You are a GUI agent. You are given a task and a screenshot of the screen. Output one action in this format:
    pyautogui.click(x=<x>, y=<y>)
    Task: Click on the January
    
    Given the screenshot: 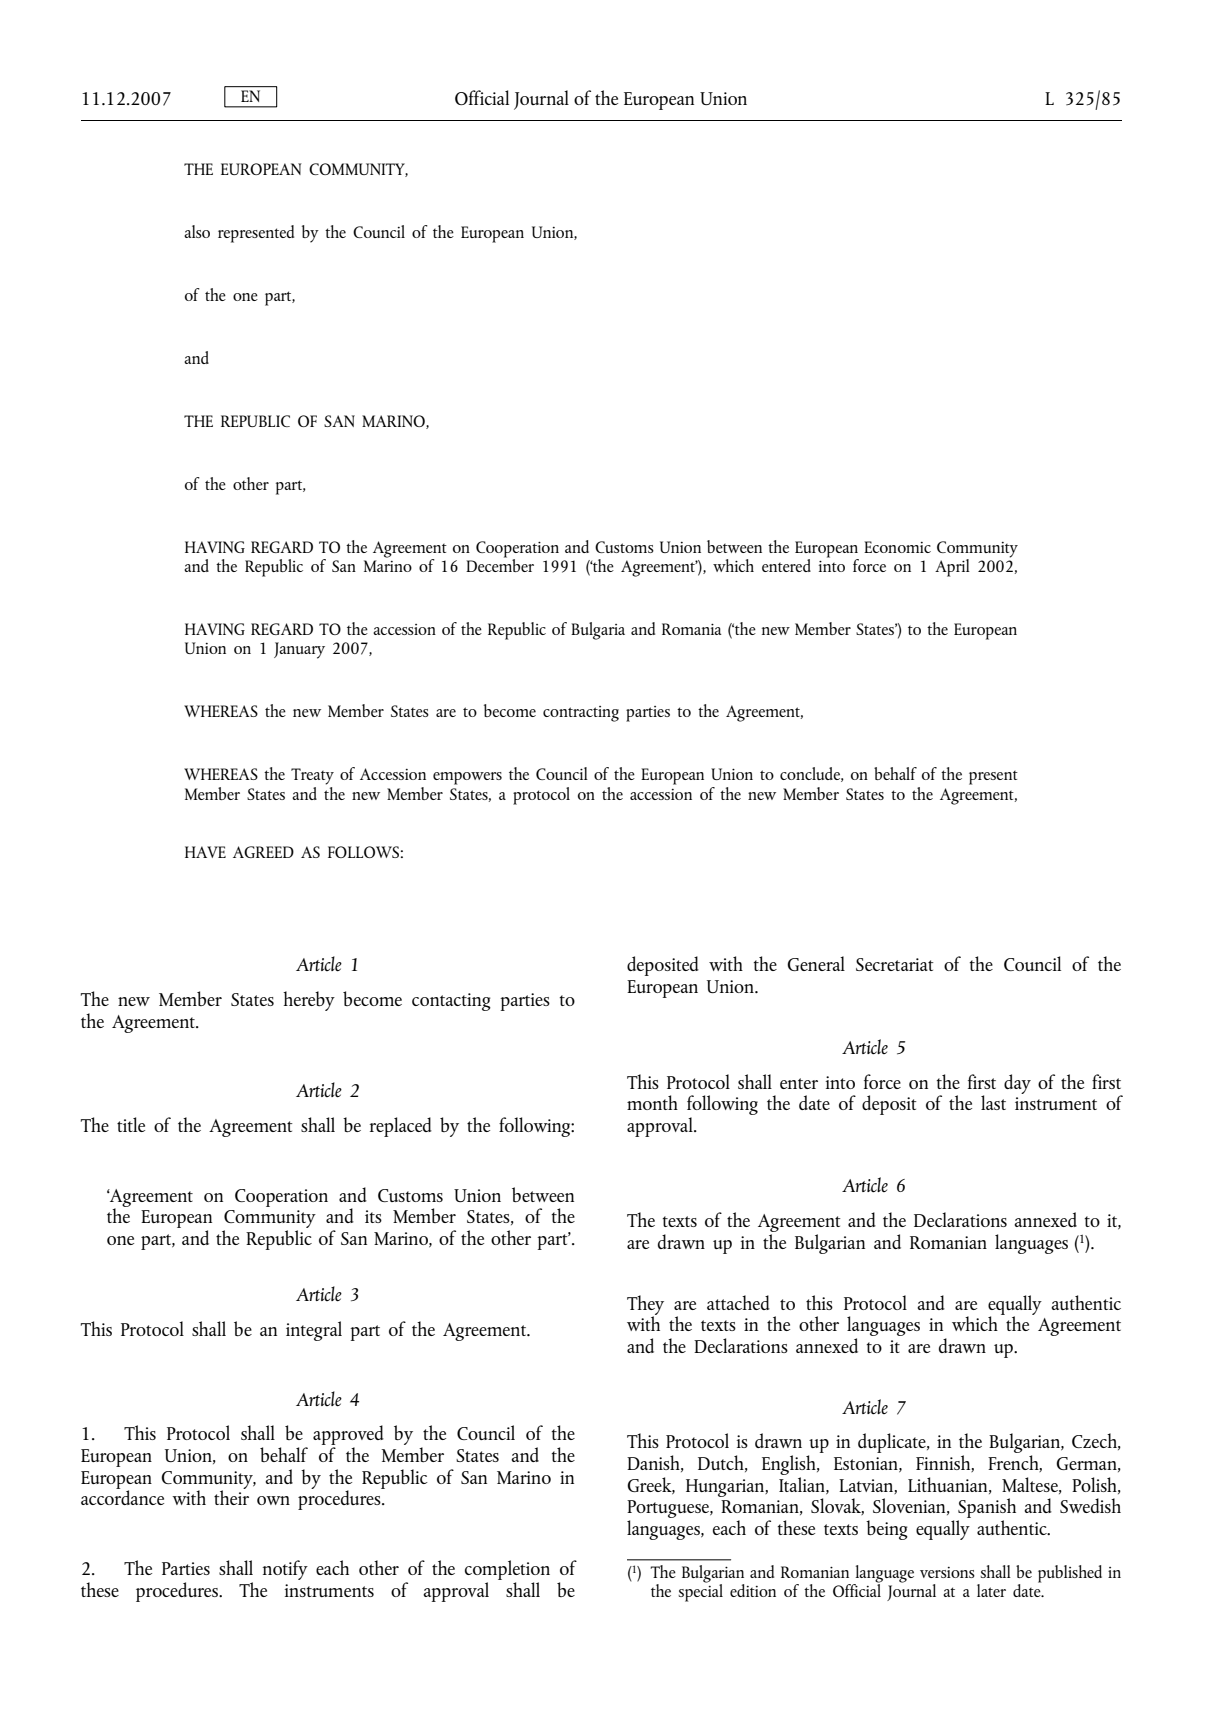 What is the action you would take?
    pyautogui.click(x=299, y=650)
